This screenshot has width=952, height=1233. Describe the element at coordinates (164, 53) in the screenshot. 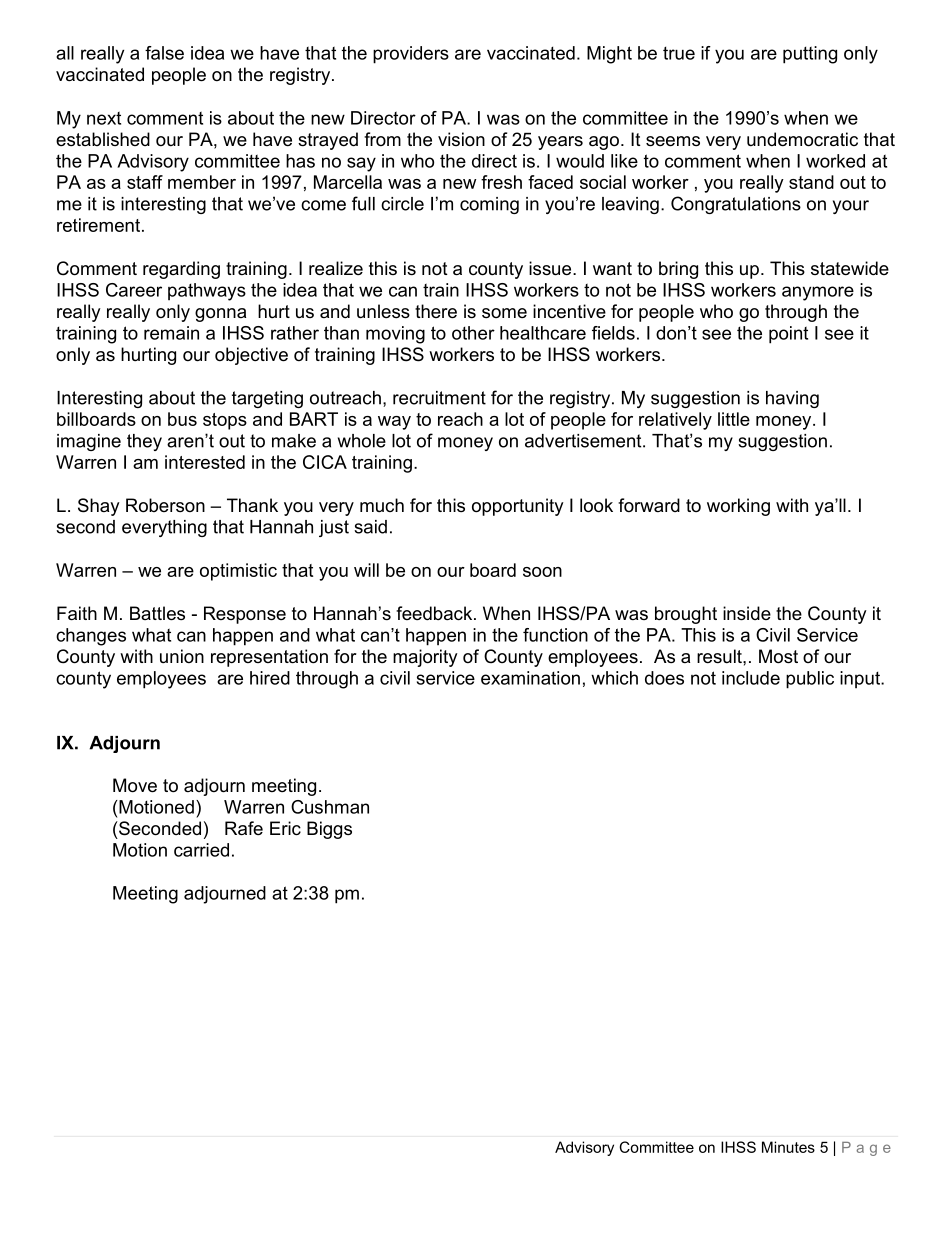

I see `false` at that location.
